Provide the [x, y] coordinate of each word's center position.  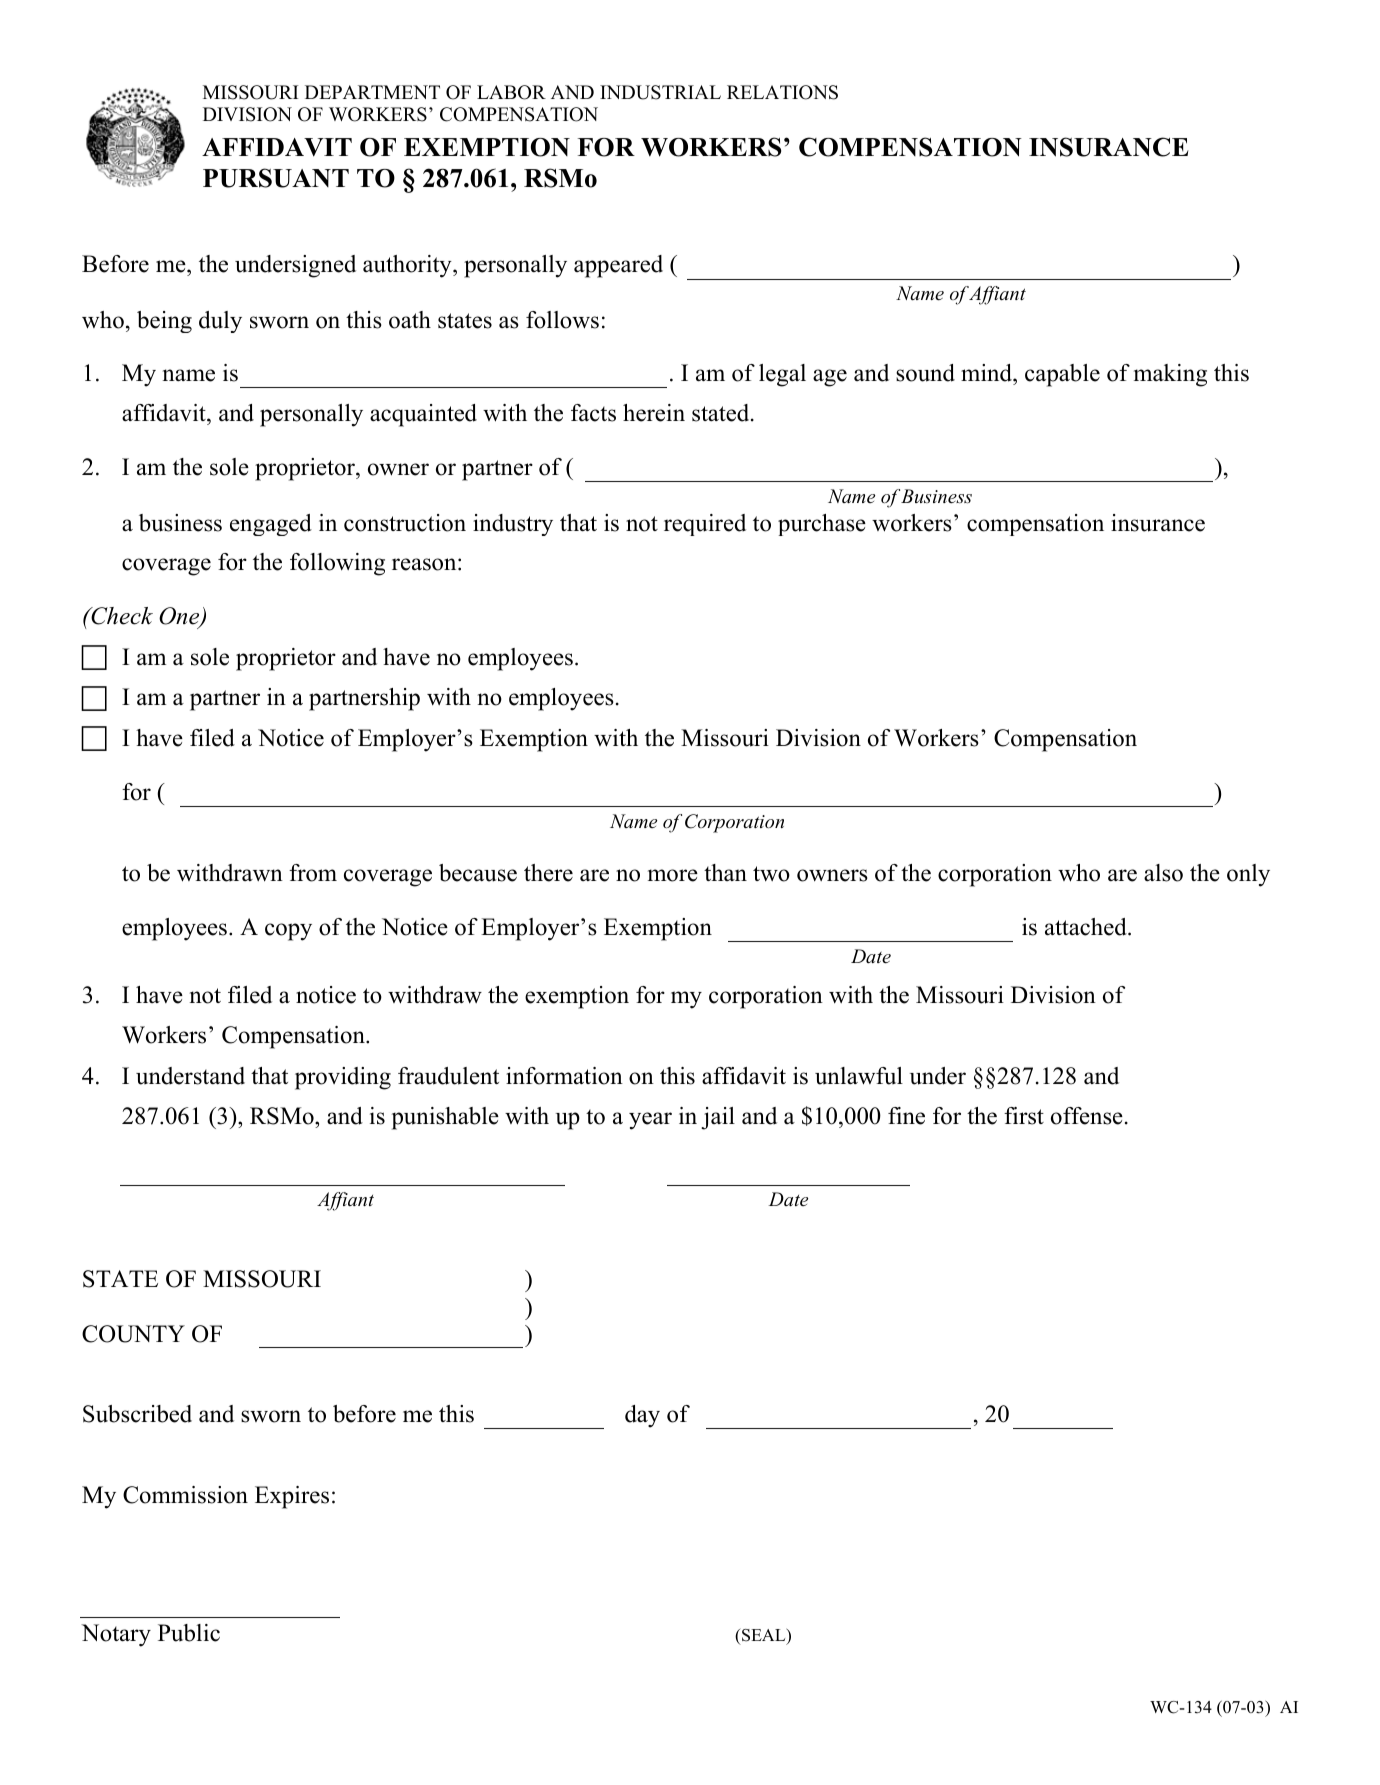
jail [718, 1118]
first [1024, 1116]
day [642, 1416]
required [705, 525]
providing [343, 1078]
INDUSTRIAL [660, 92]
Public [189, 1633]
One [180, 617]
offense [1087, 1116]
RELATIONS [782, 92]
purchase [822, 525]
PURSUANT [276, 178]
